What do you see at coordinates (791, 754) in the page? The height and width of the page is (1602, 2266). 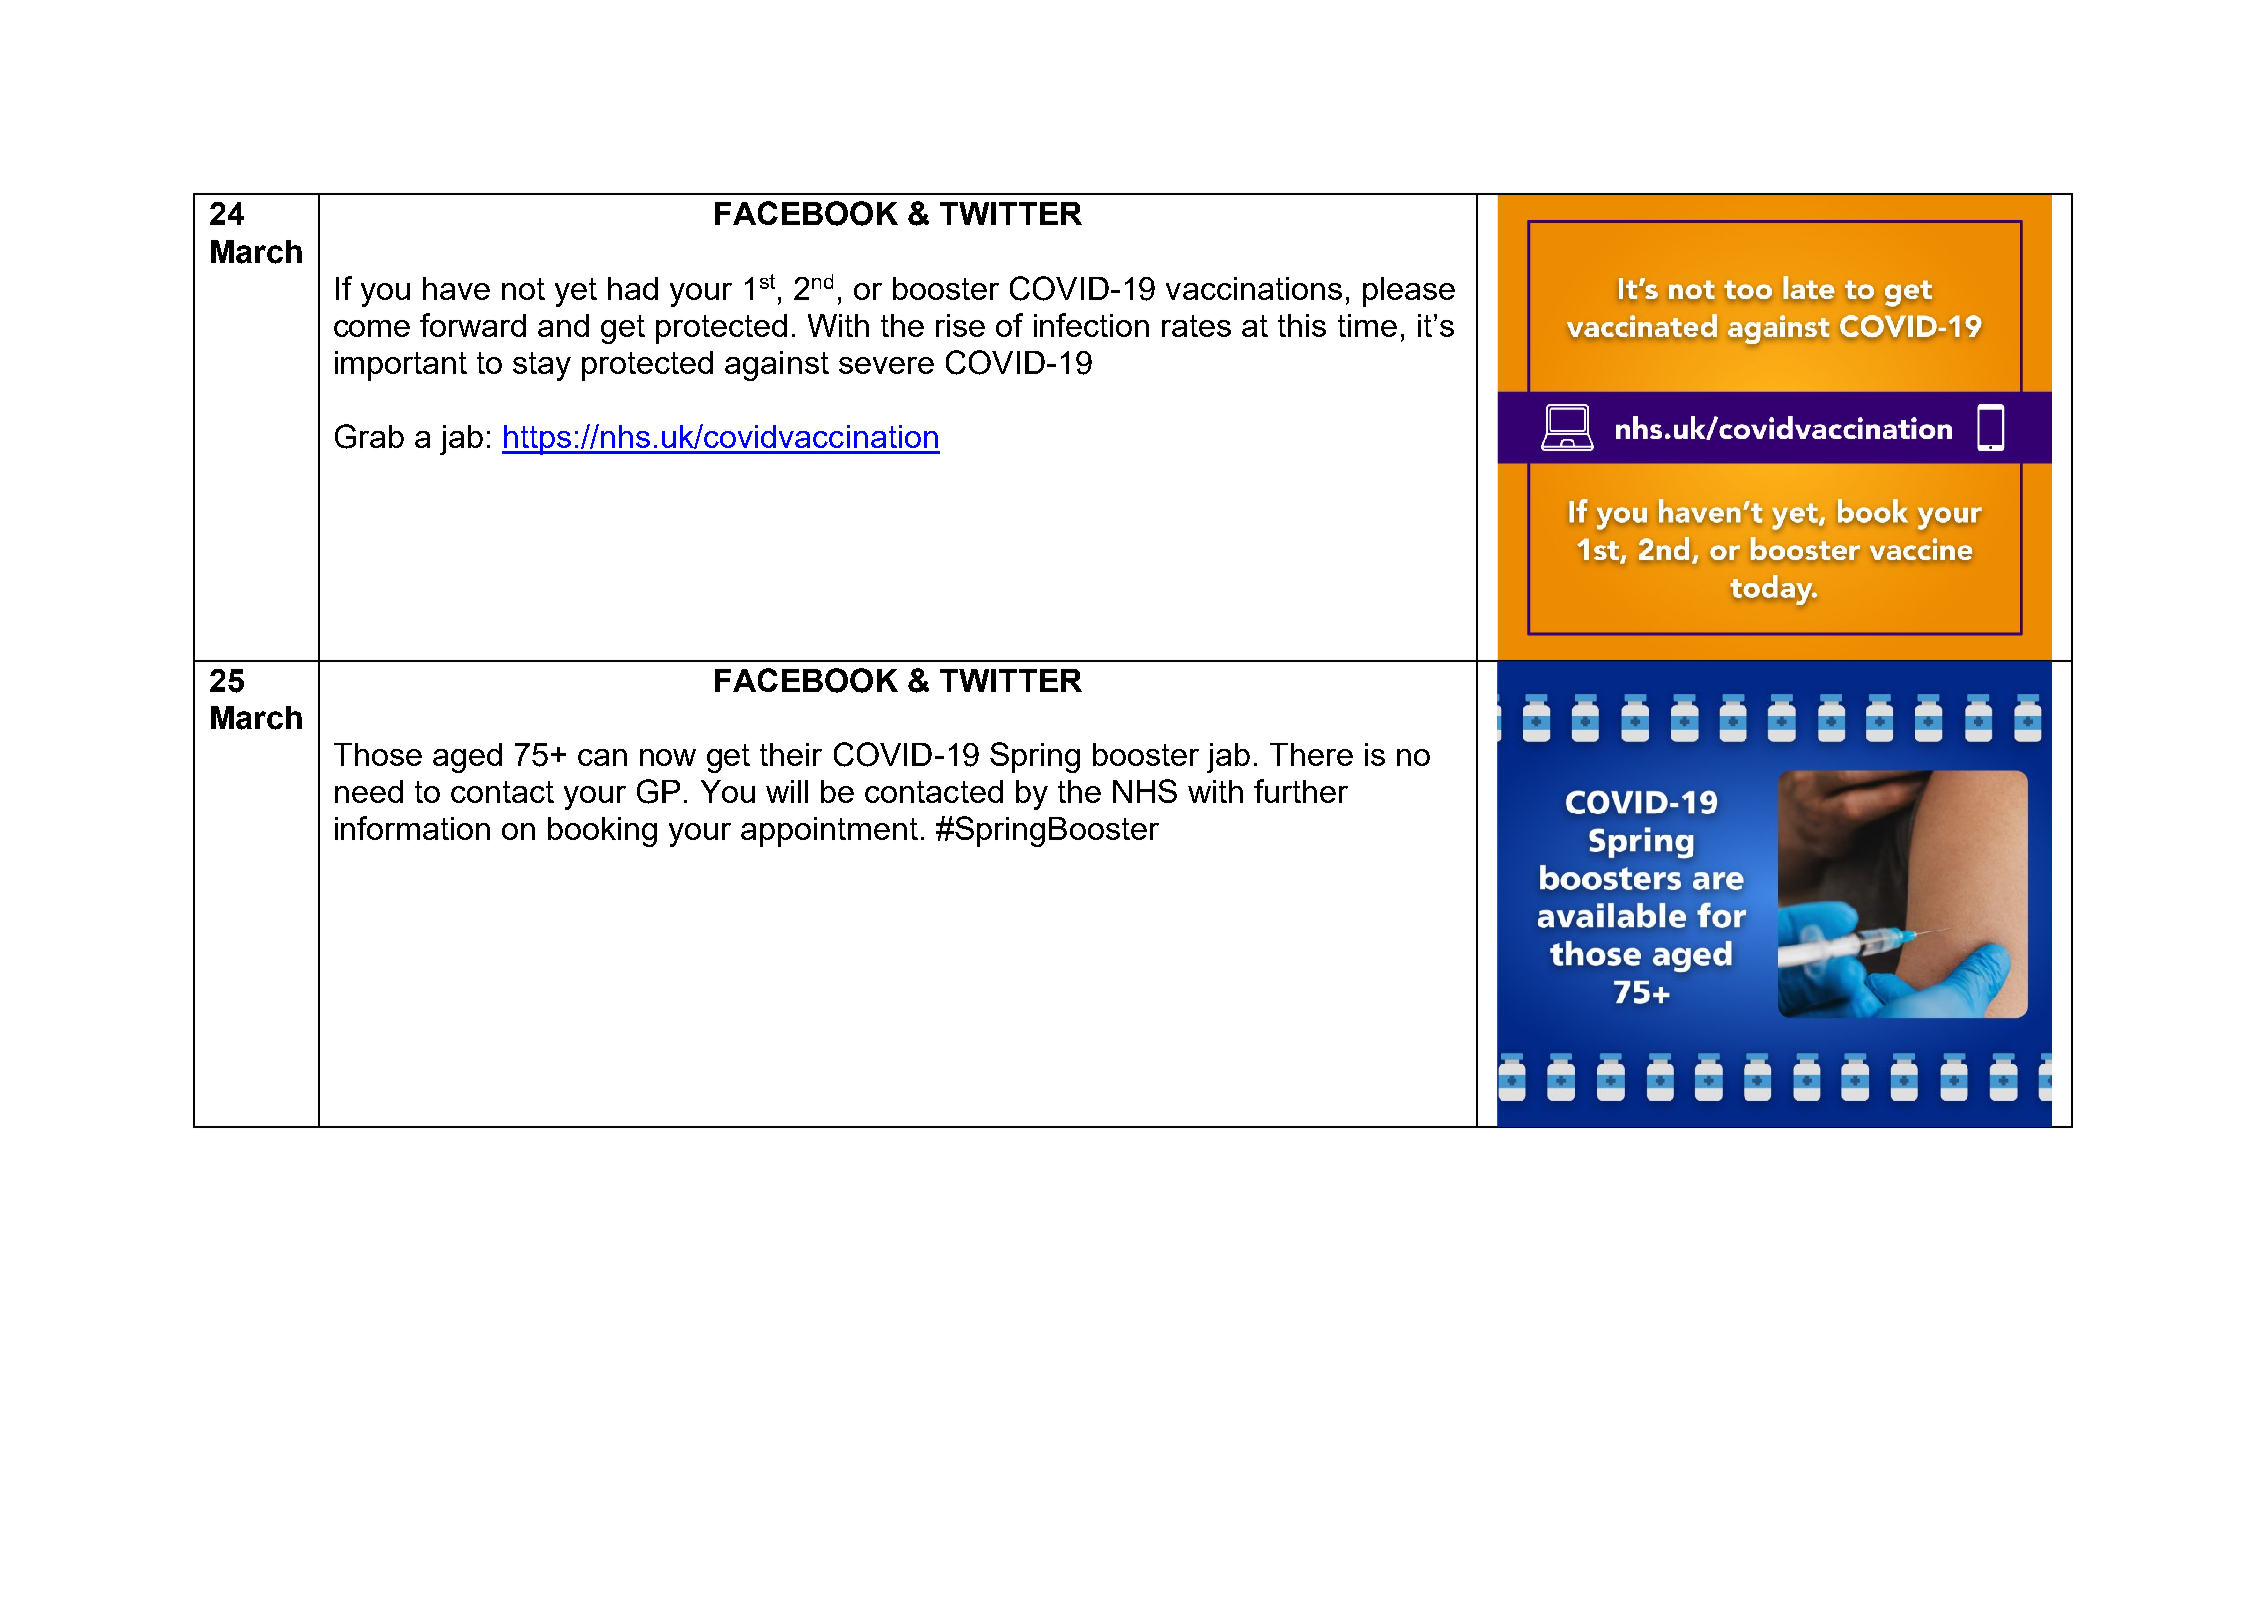 I see `their` at bounding box center [791, 754].
